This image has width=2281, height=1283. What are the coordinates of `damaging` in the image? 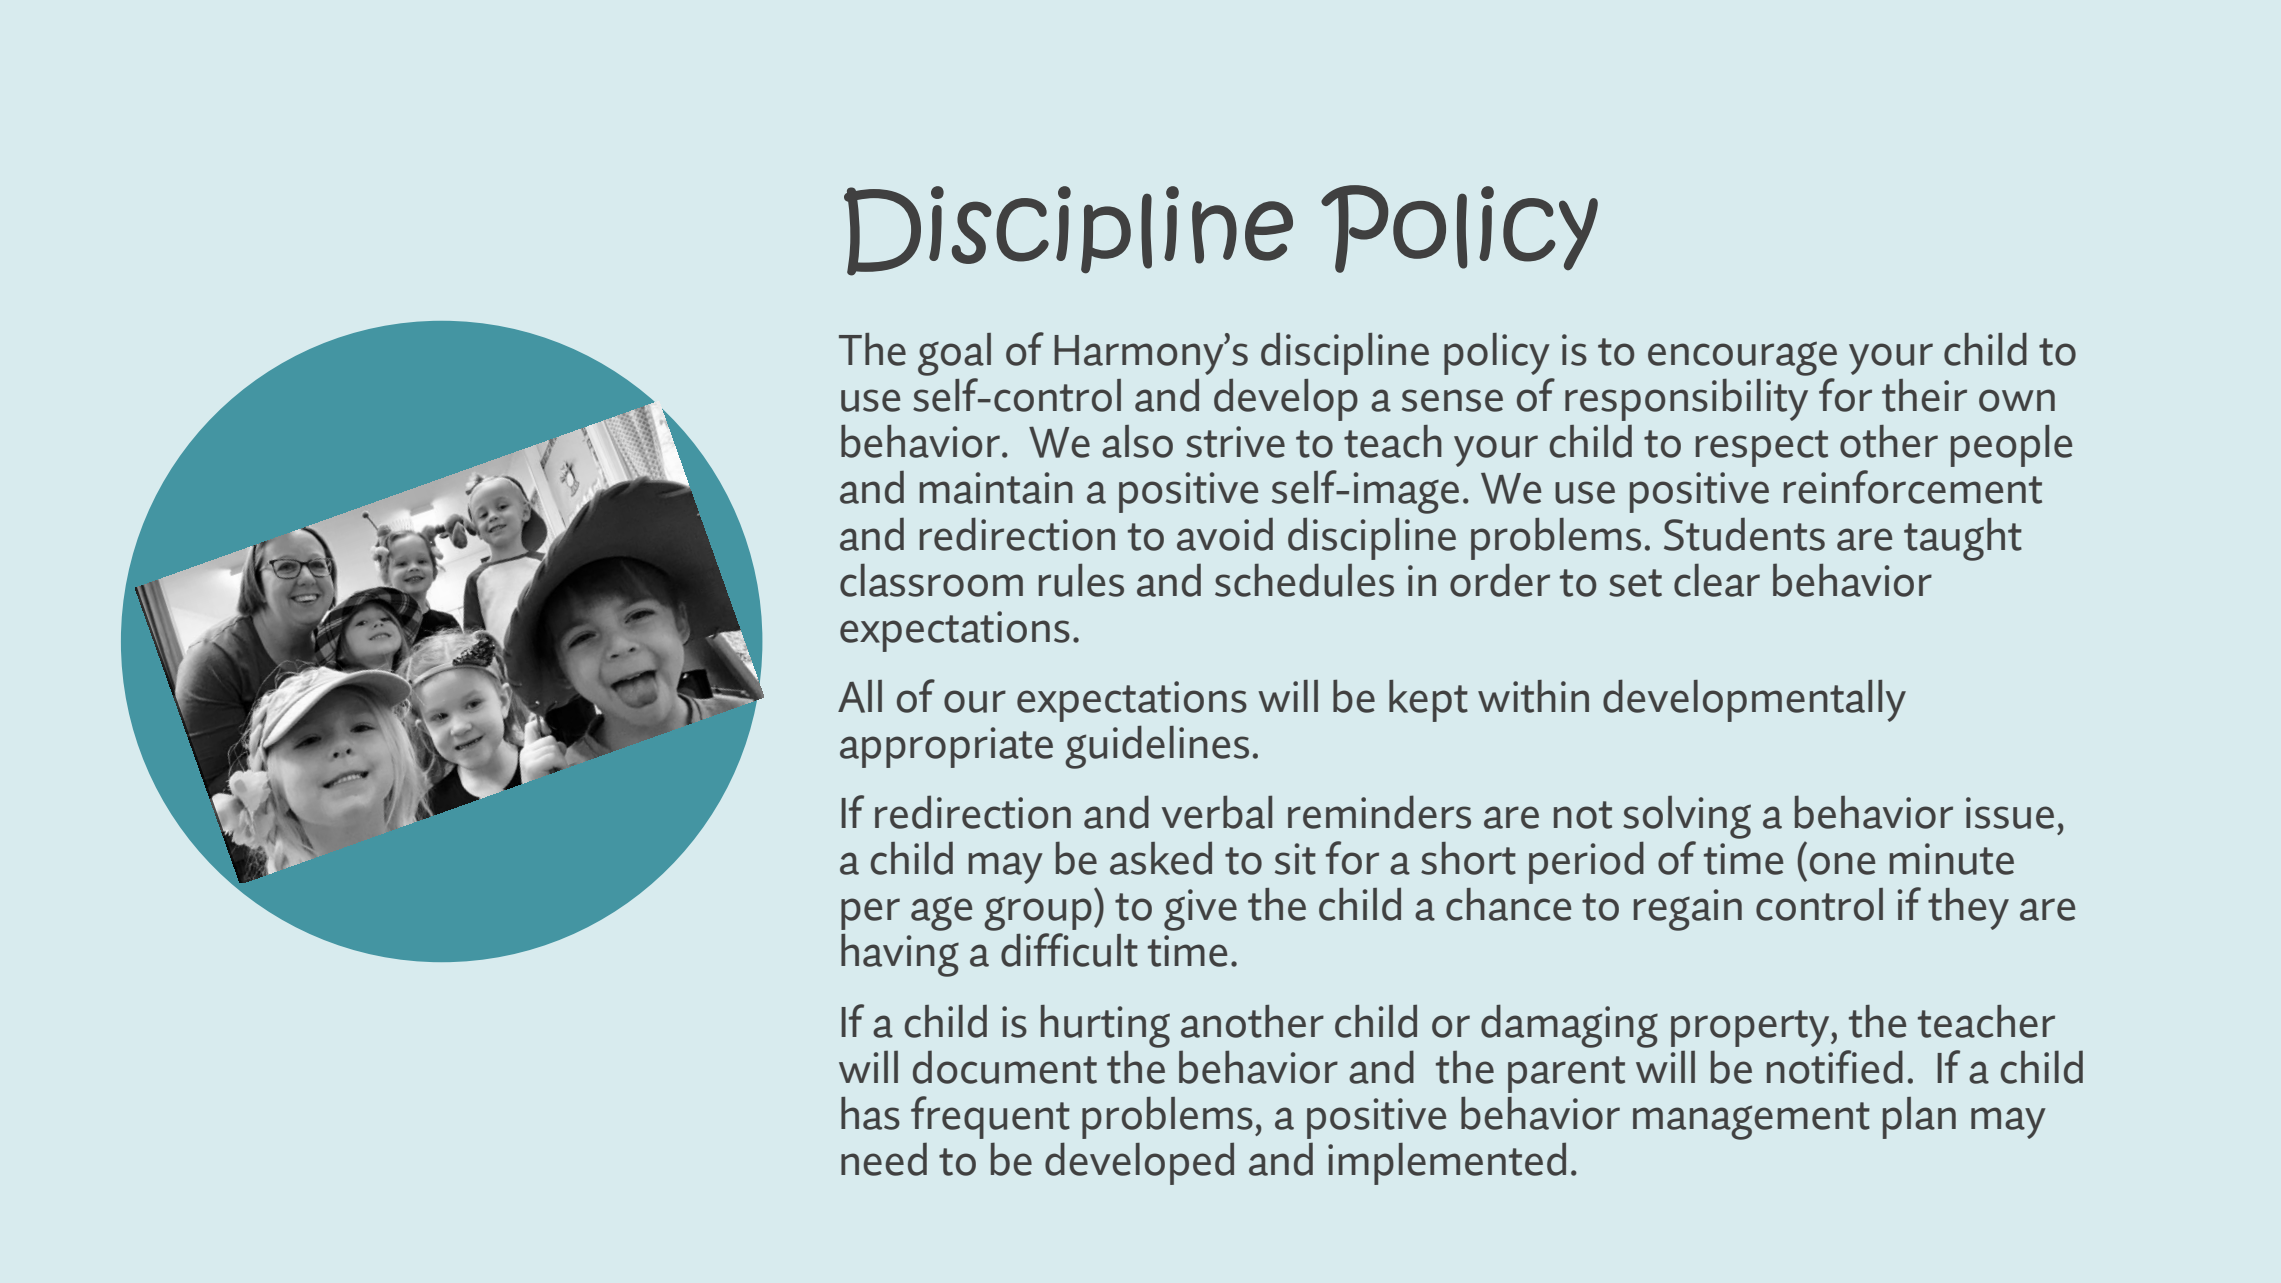 It's located at (1569, 1026).
